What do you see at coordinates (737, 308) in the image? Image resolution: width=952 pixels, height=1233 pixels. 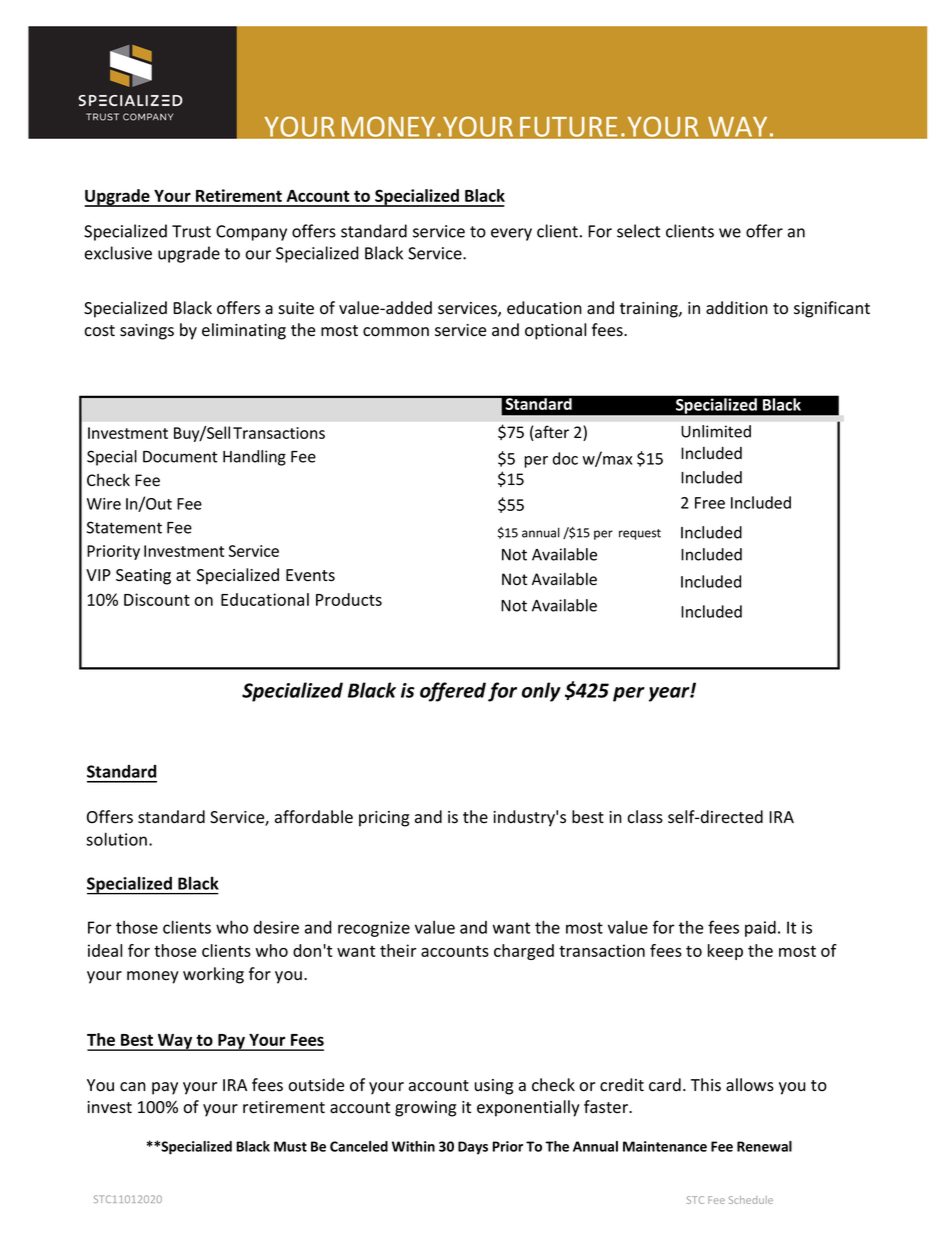 I see `addition` at bounding box center [737, 308].
